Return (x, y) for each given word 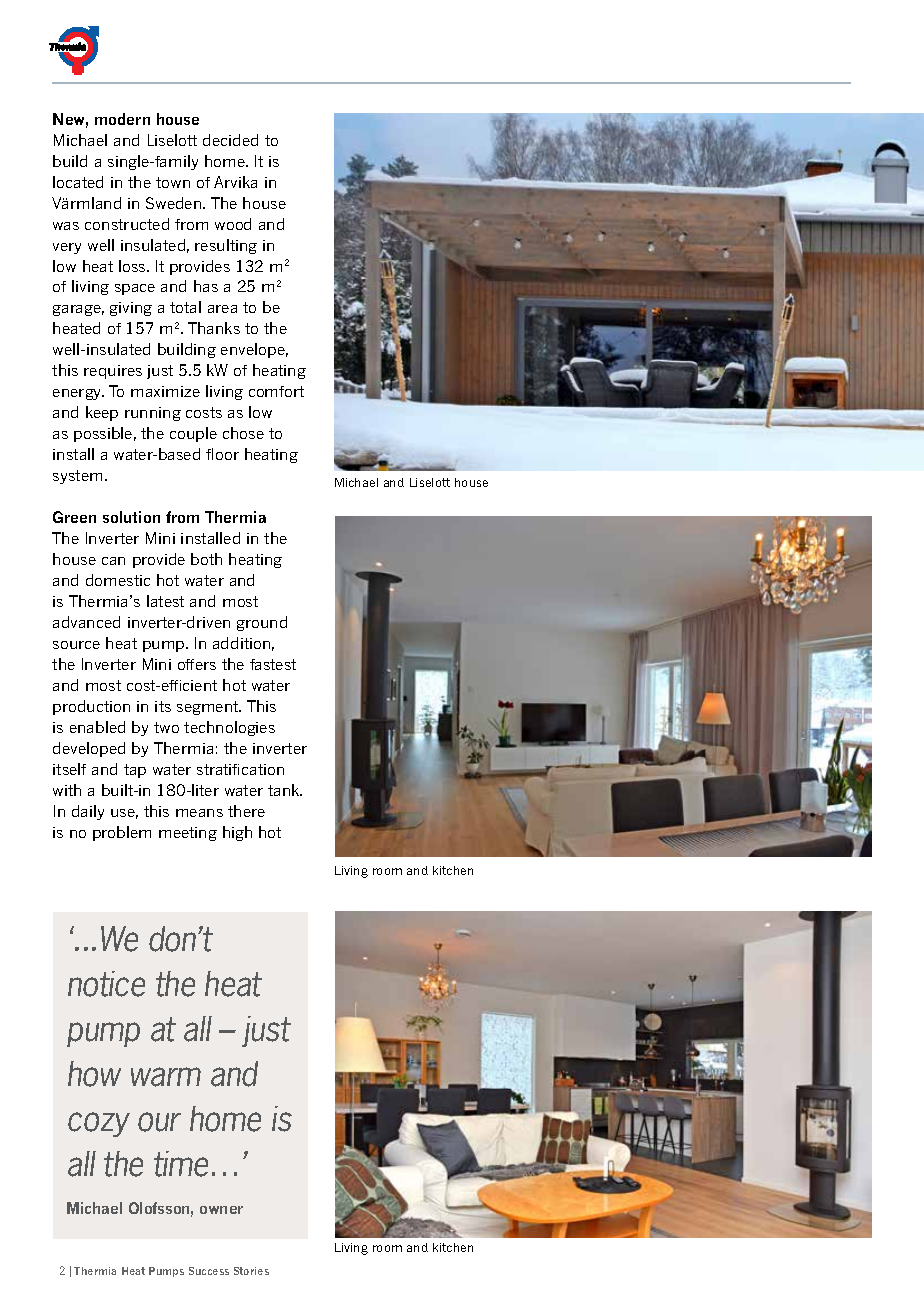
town (173, 182)
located (78, 182)
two (166, 727)
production (91, 707)
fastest (273, 664)
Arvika (235, 182)
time (181, 1164)
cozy (99, 1124)
